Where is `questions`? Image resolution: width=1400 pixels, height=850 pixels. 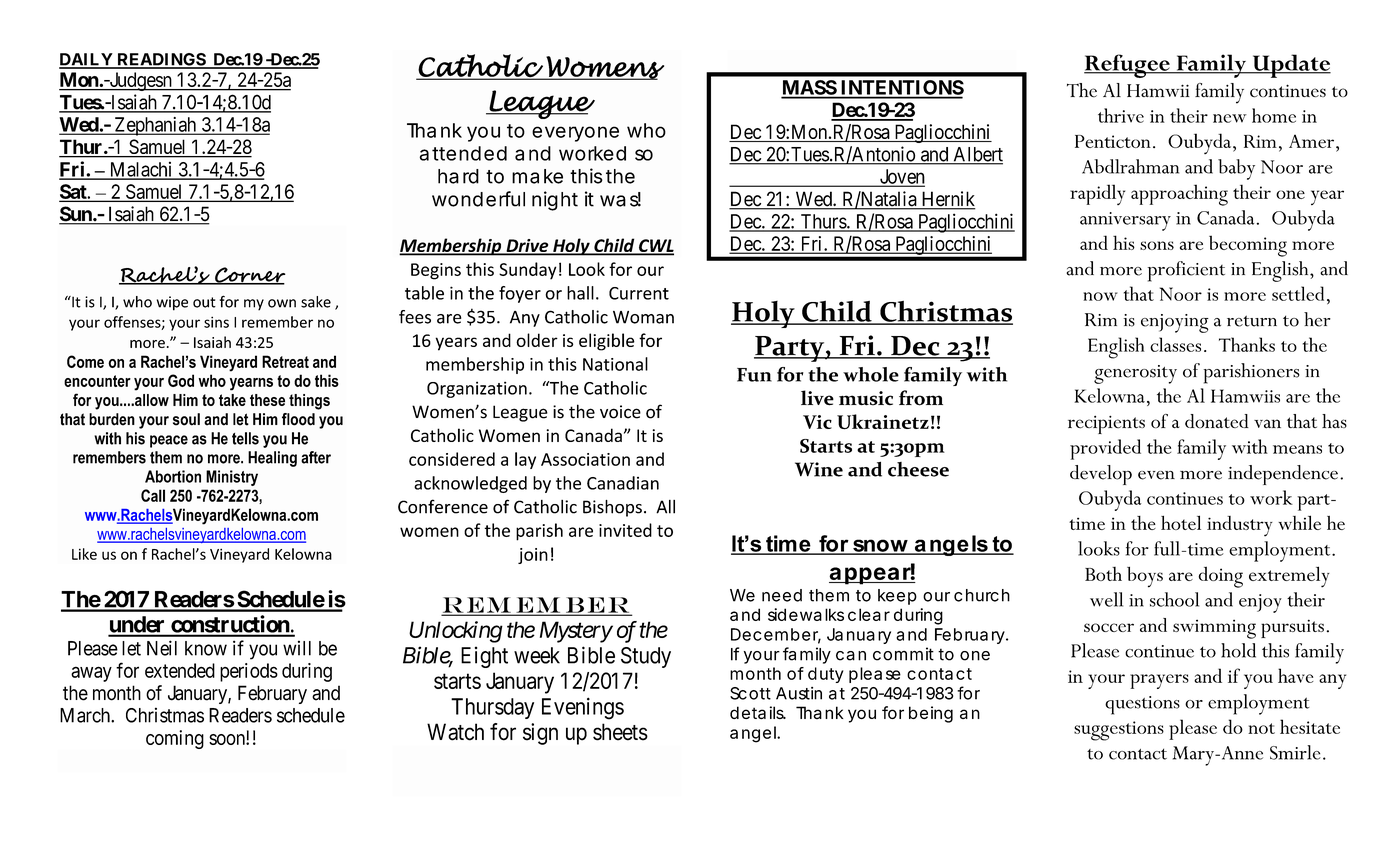
questions is located at coordinates (1142, 705).
